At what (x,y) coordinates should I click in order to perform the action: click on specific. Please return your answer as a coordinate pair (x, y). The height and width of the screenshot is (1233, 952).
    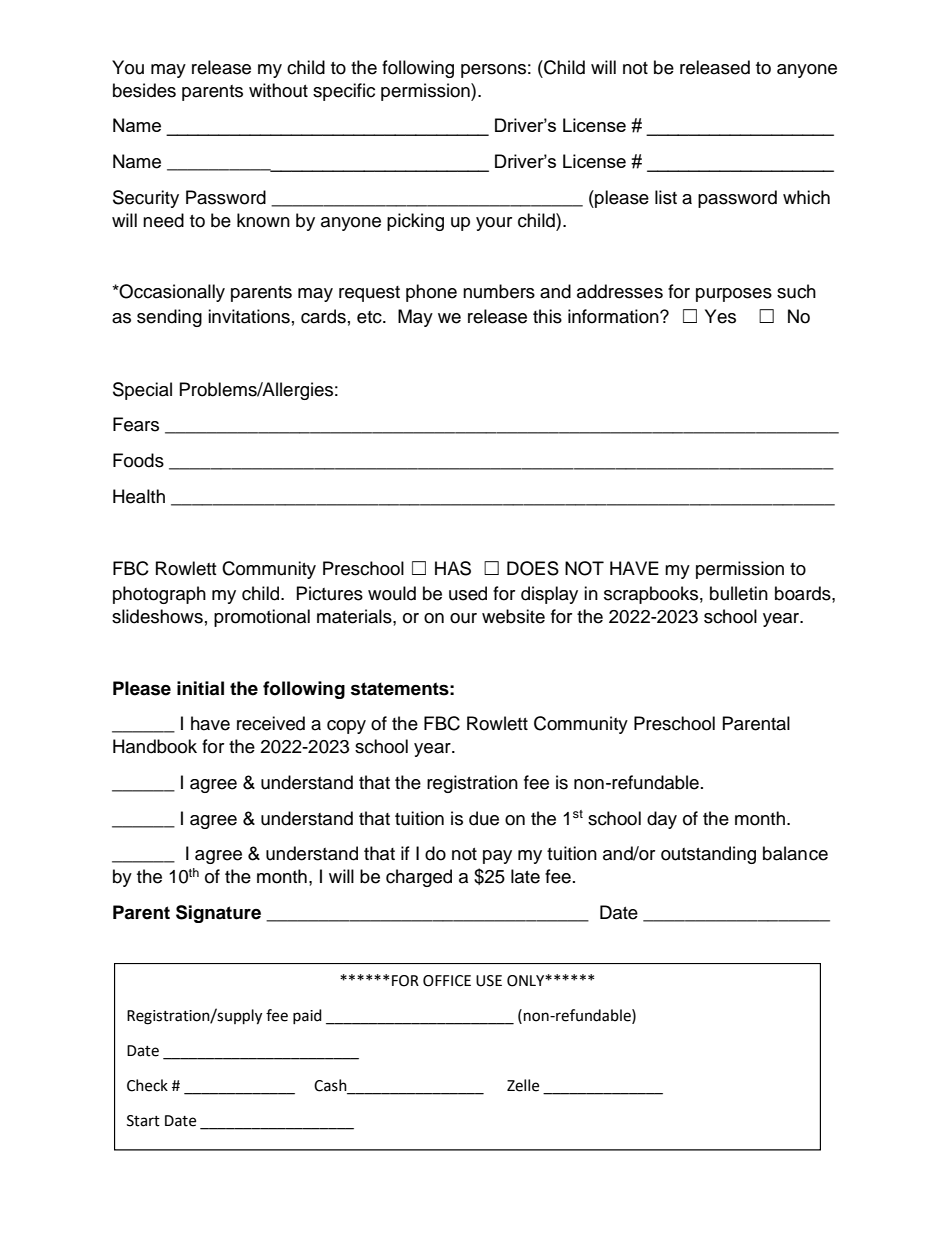
    Looking at the image, I should click on (344, 92).
